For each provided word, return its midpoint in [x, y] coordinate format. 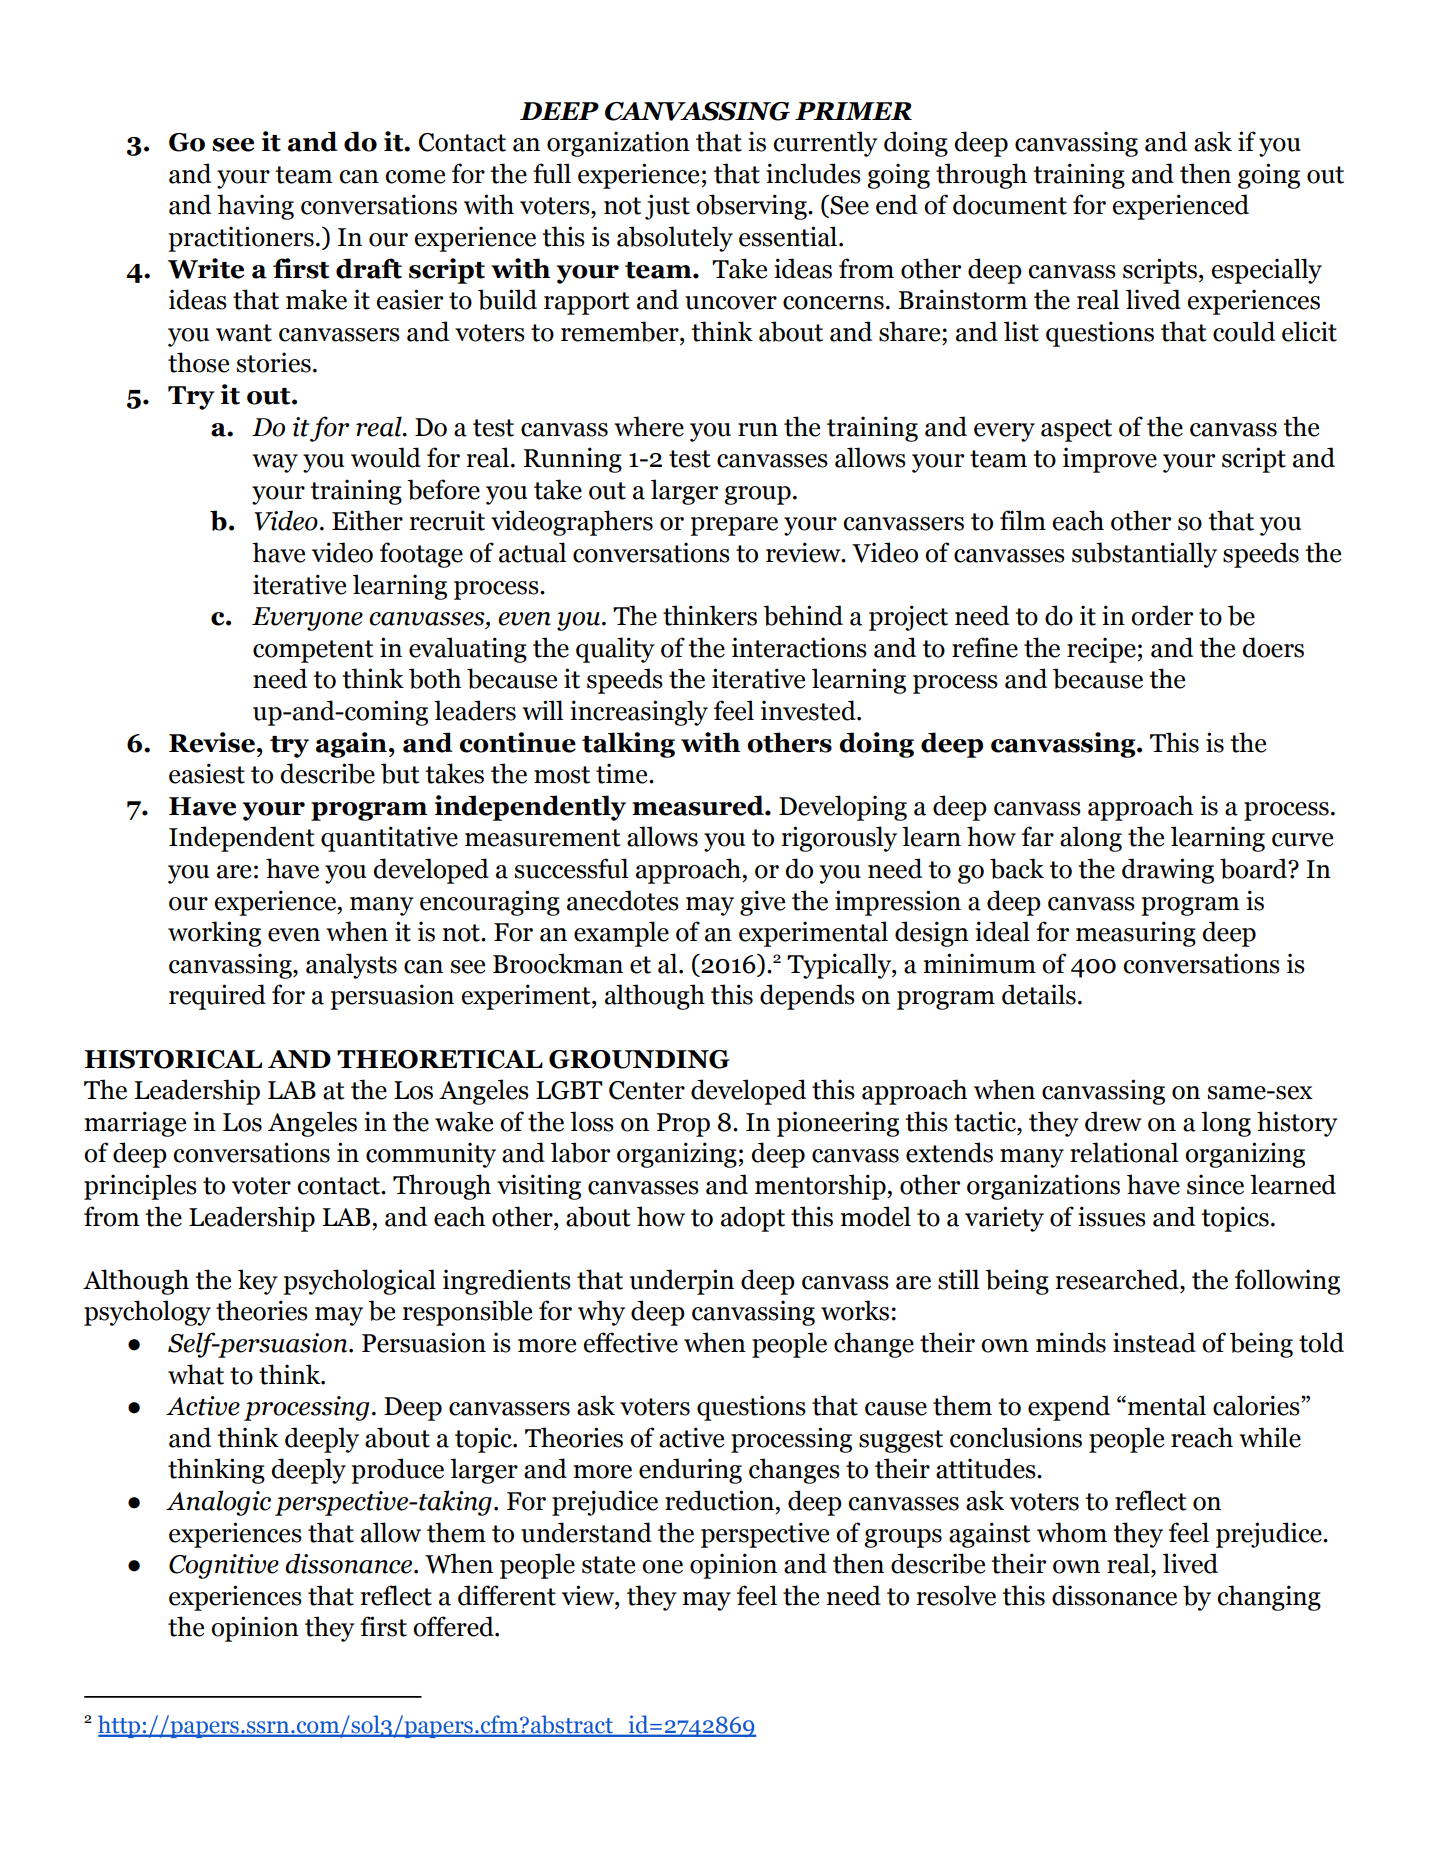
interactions [799, 647]
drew [1113, 1121]
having [255, 207]
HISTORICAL [173, 1059]
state [608, 1565]
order [1162, 615]
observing [752, 207]
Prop [683, 1125]
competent [313, 651]
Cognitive [224, 1566]
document [1010, 204]
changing [1269, 1598]
